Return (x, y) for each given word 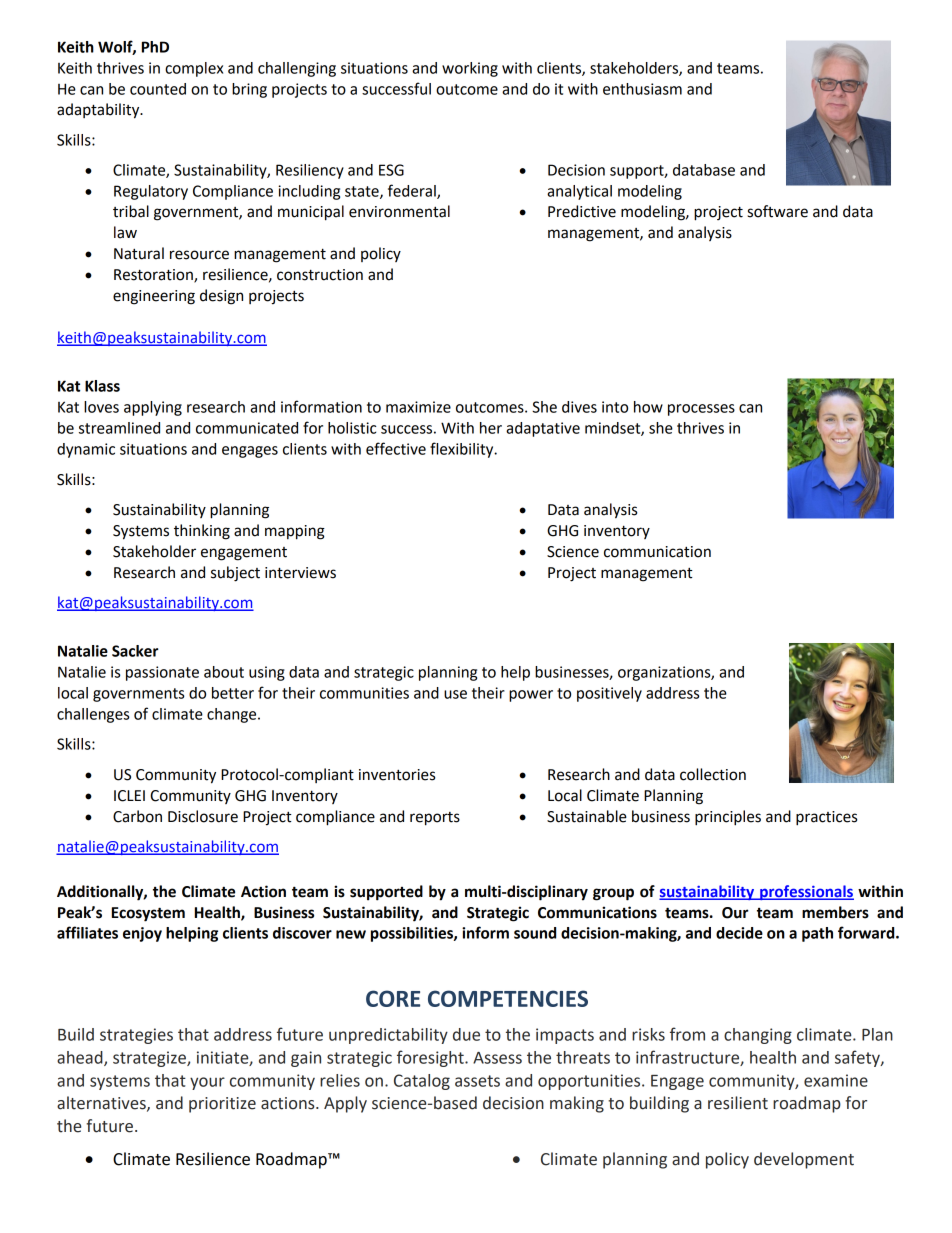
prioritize (222, 1105)
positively (609, 694)
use (455, 694)
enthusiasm (642, 89)
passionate (162, 673)
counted (158, 89)
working (470, 69)
